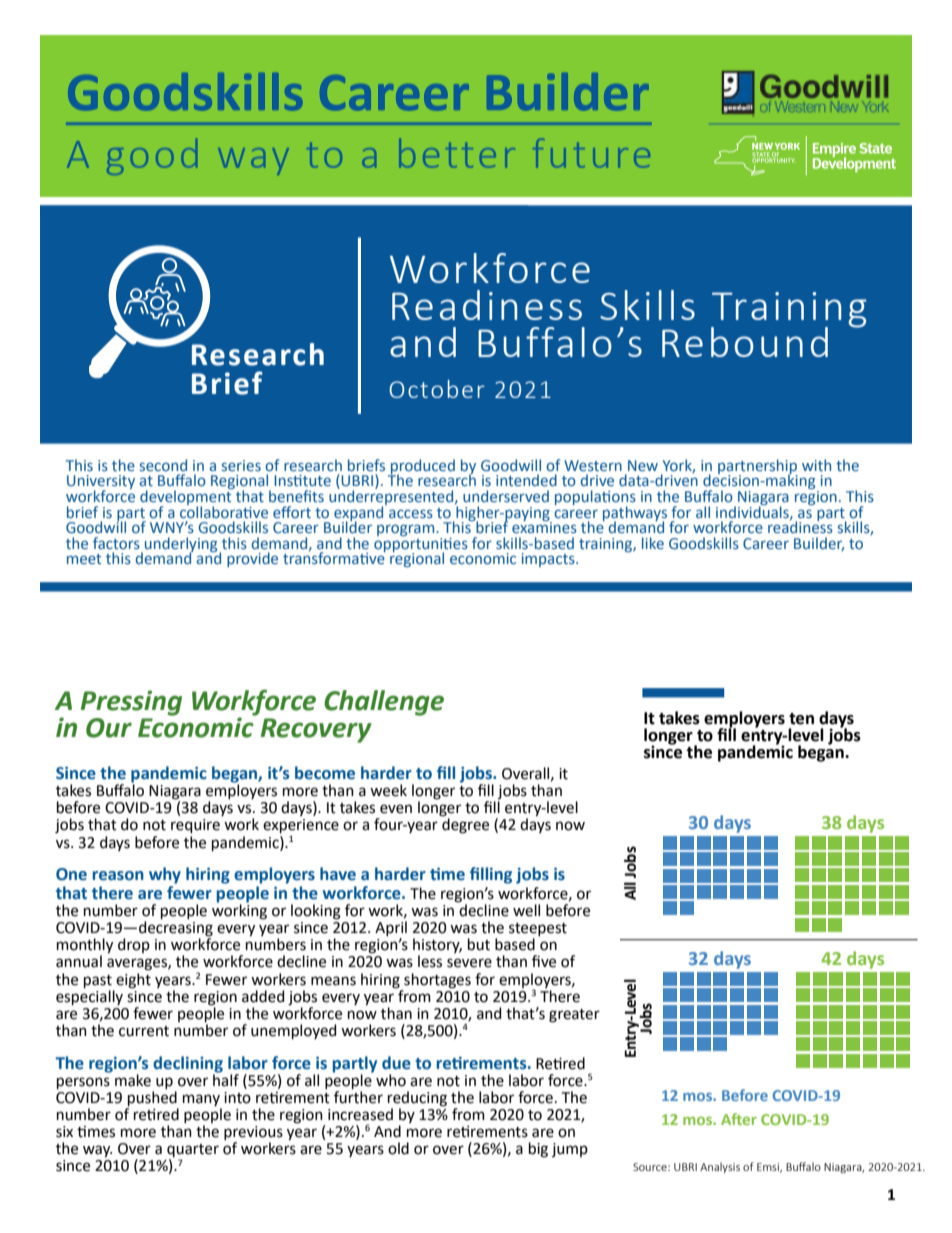 The image size is (952, 1233). Describe the element at coordinates (131, 703) in the screenshot. I see `Pressing` at that location.
